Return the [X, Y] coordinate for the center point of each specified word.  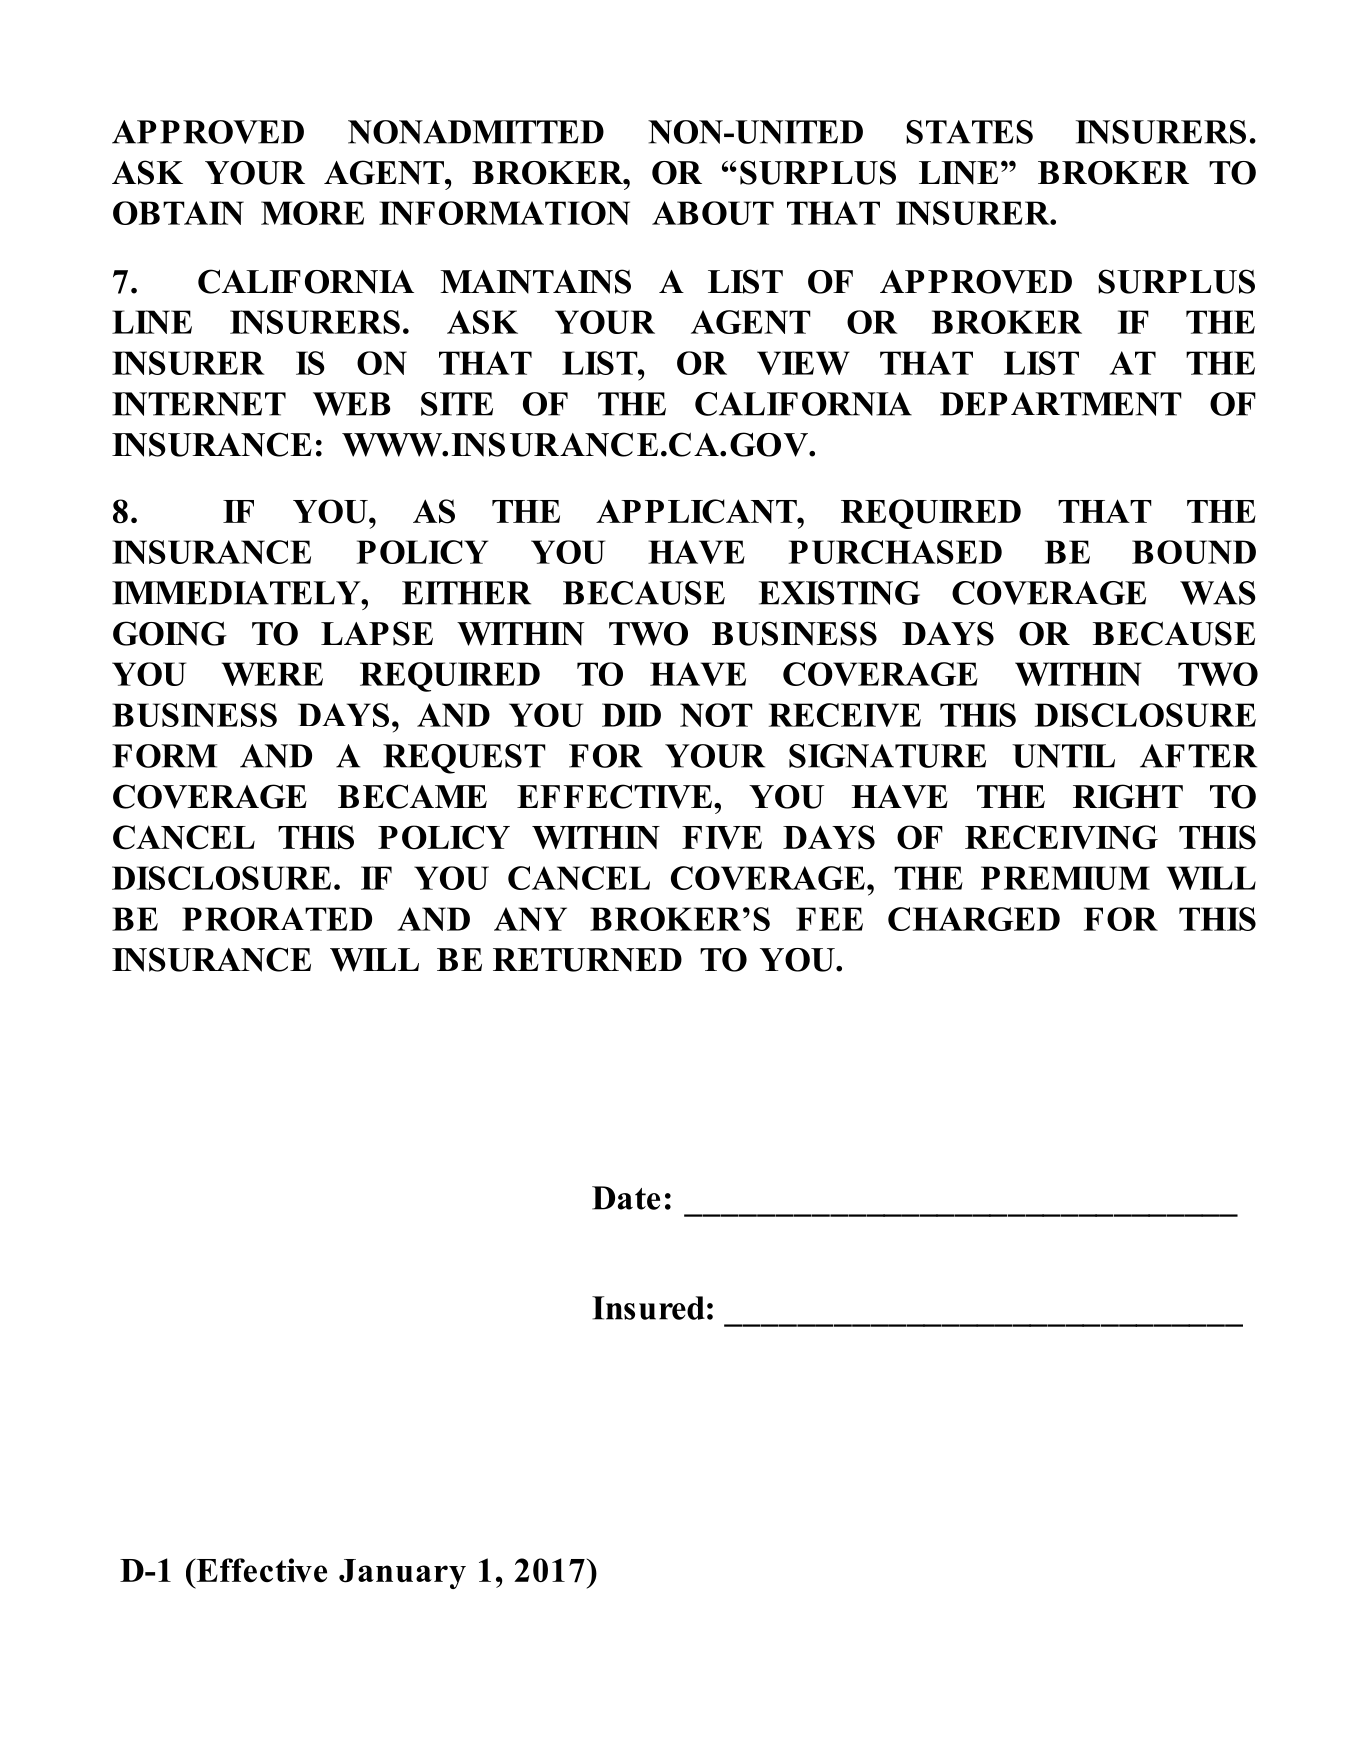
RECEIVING [1061, 837]
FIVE [722, 837]
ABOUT [713, 213]
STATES [969, 132]
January [402, 1574]
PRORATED [277, 919]
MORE [312, 213]
